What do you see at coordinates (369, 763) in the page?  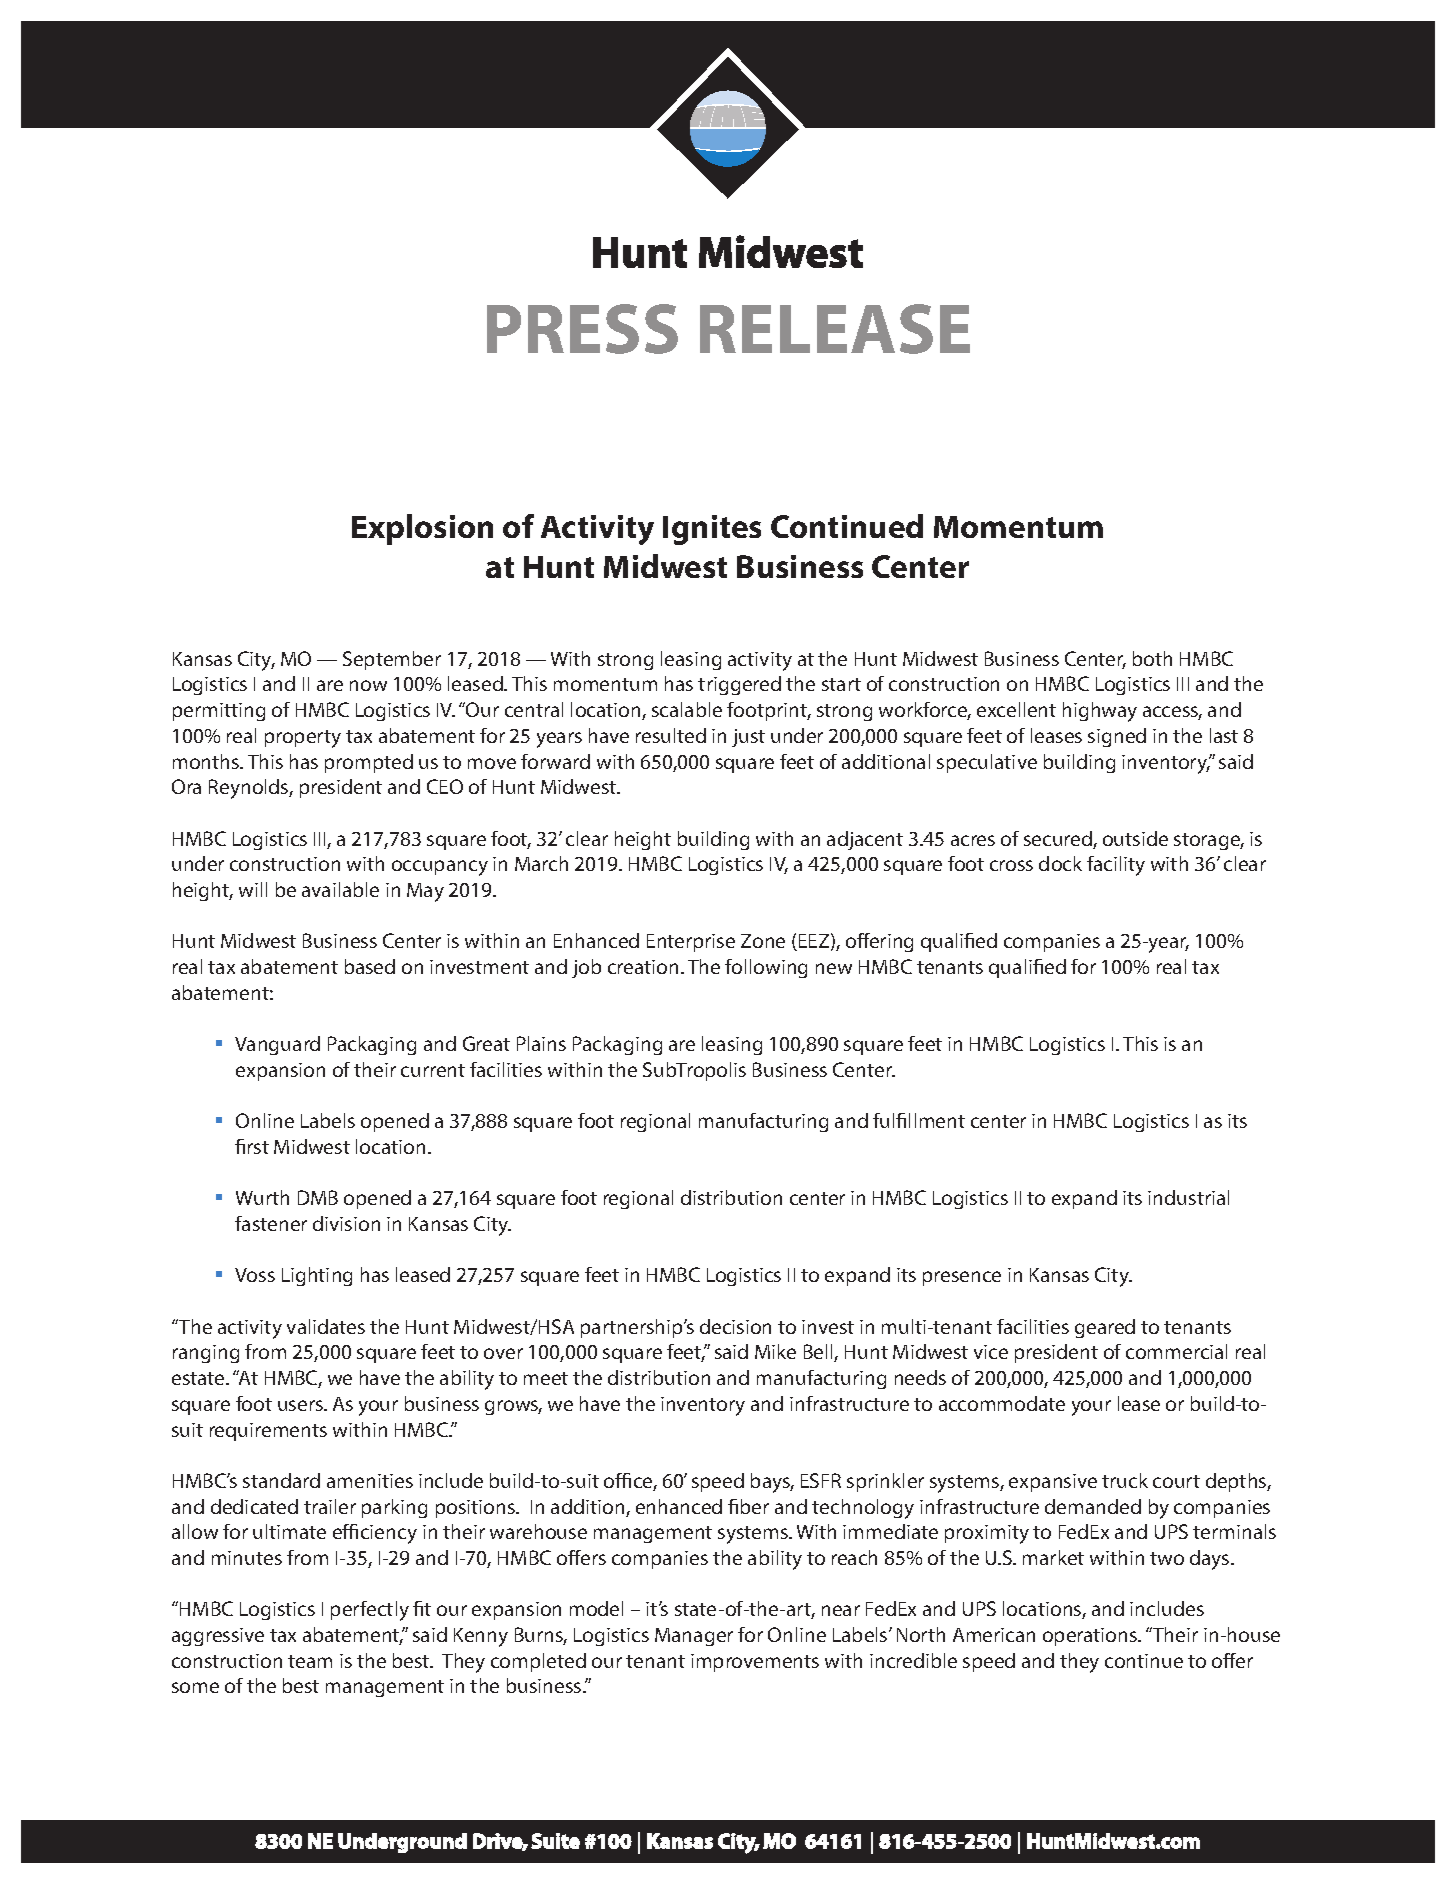 I see `prompted` at bounding box center [369, 763].
